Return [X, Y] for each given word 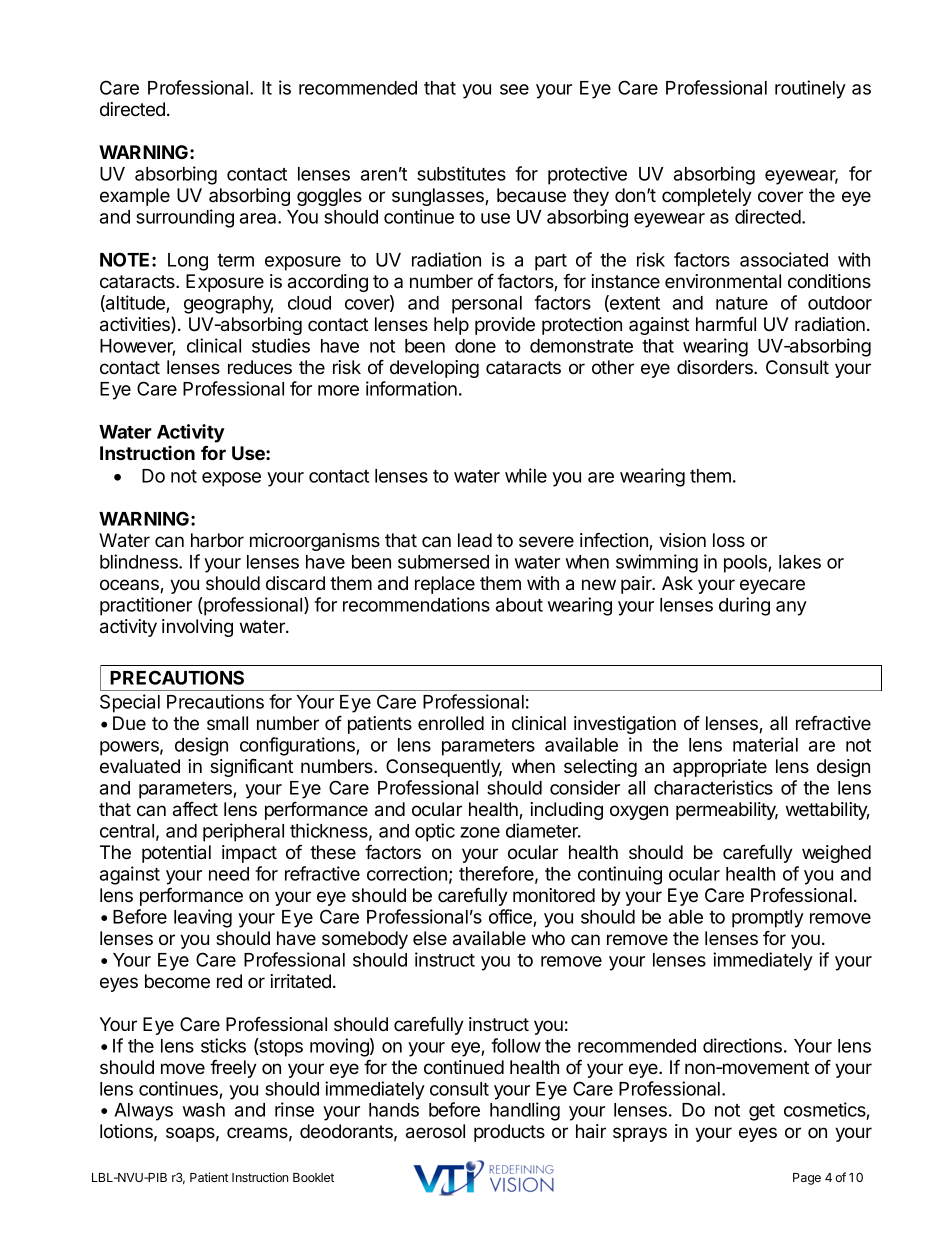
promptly [768, 919]
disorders [716, 367]
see [514, 89]
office [510, 916]
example [135, 197]
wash [204, 1110]
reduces [260, 367]
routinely [810, 89]
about [519, 605]
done [475, 346]
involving [197, 628]
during [744, 606]
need [229, 874]
